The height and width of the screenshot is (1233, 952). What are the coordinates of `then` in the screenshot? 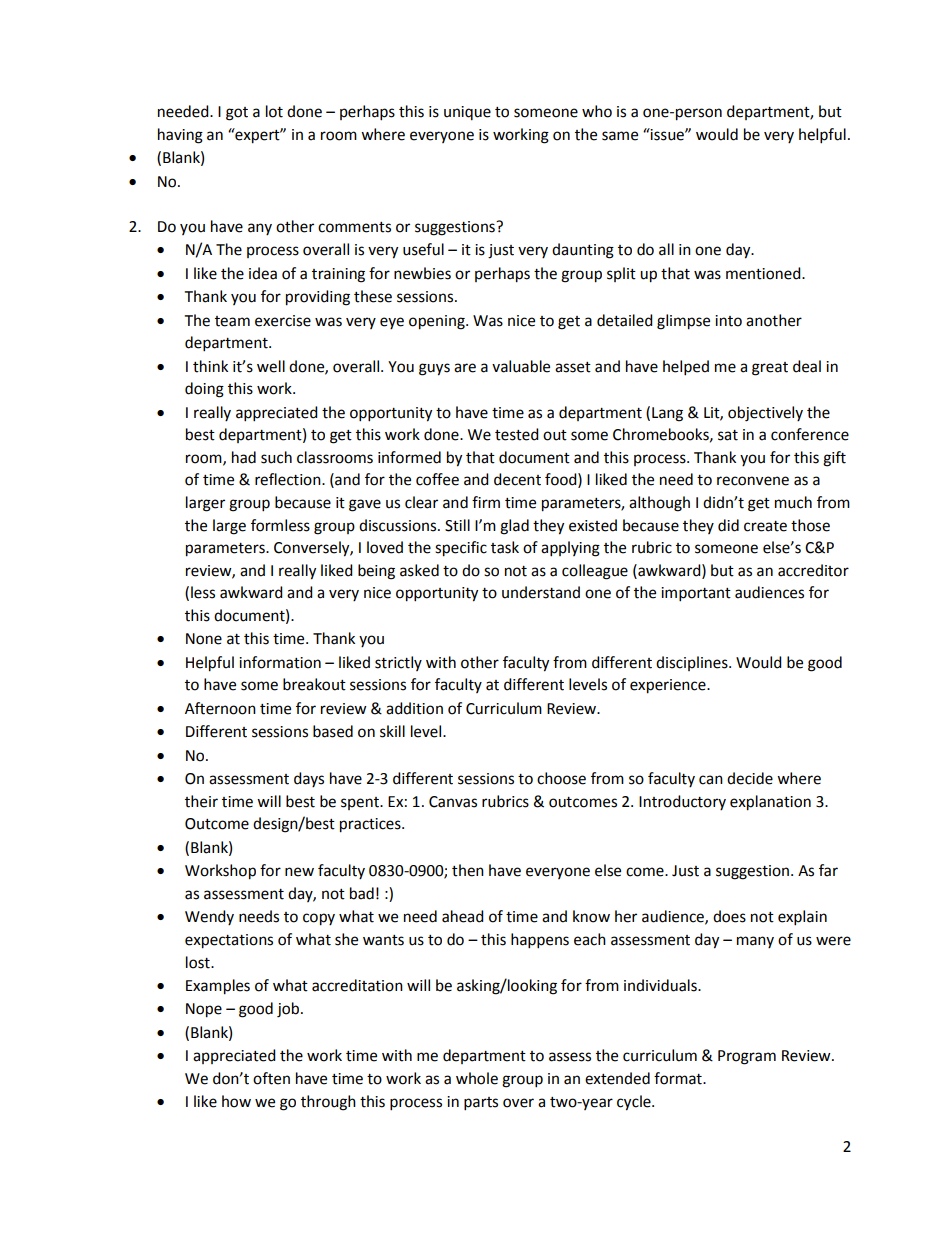 It's located at (468, 870).
